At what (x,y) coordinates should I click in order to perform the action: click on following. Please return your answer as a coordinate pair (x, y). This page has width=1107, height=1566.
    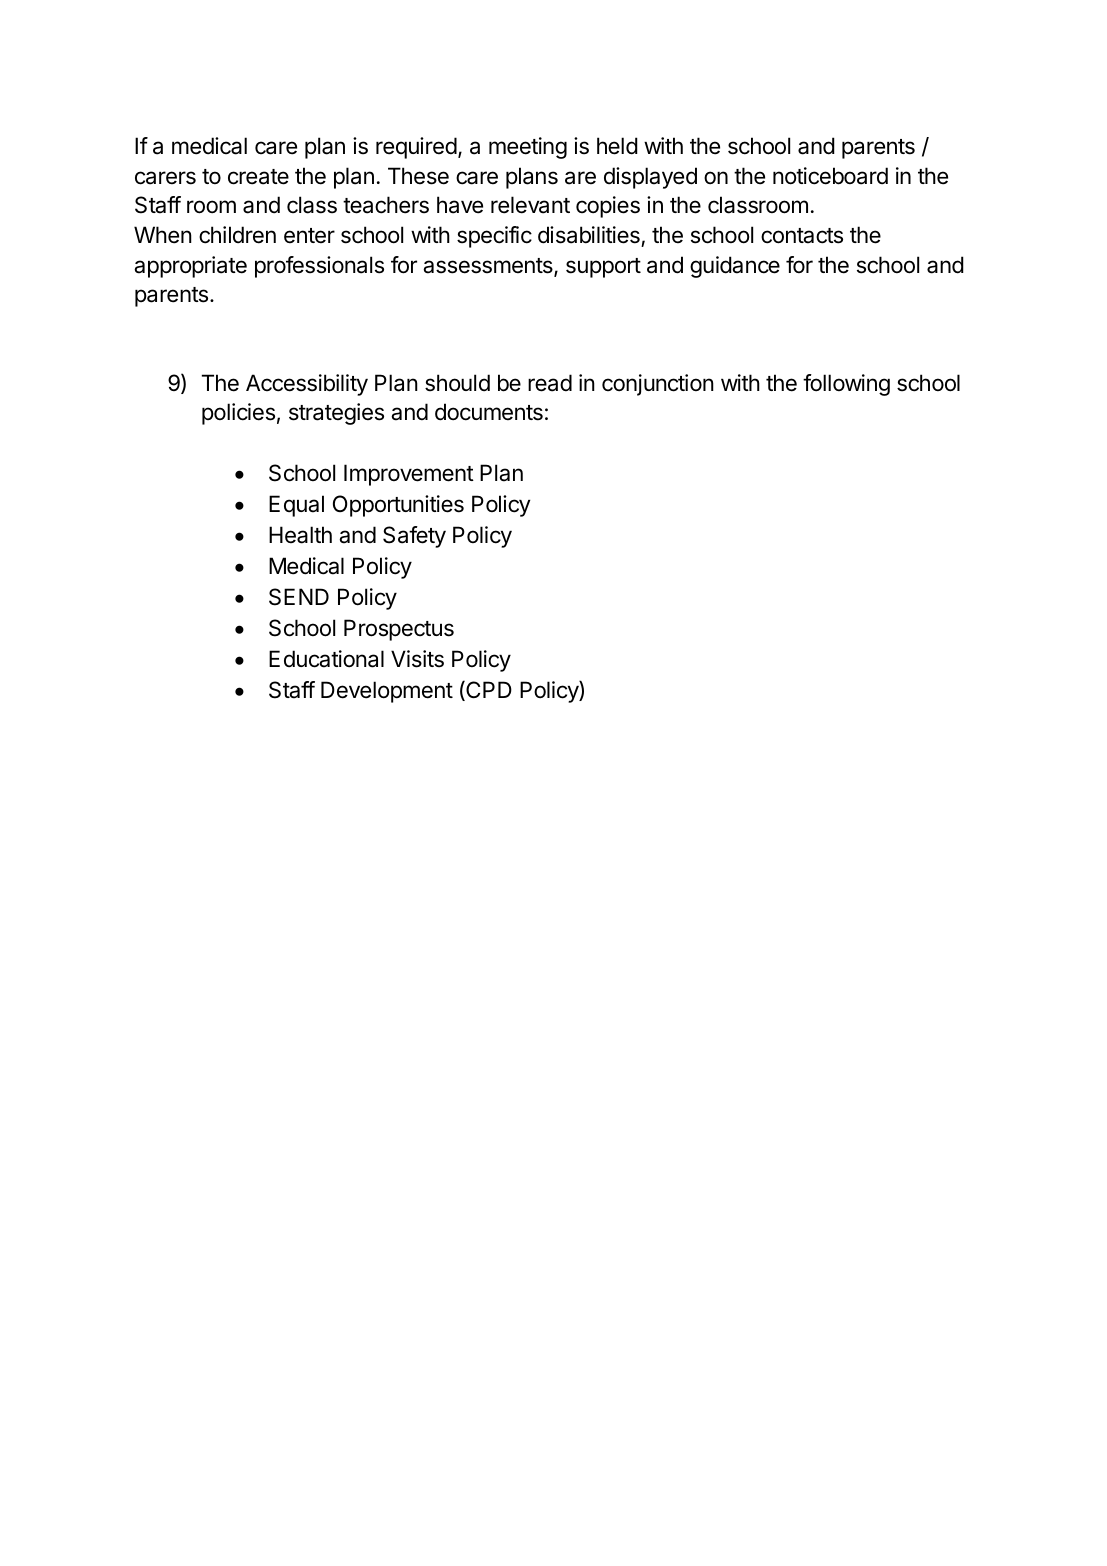
    Looking at the image, I should click on (846, 385).
